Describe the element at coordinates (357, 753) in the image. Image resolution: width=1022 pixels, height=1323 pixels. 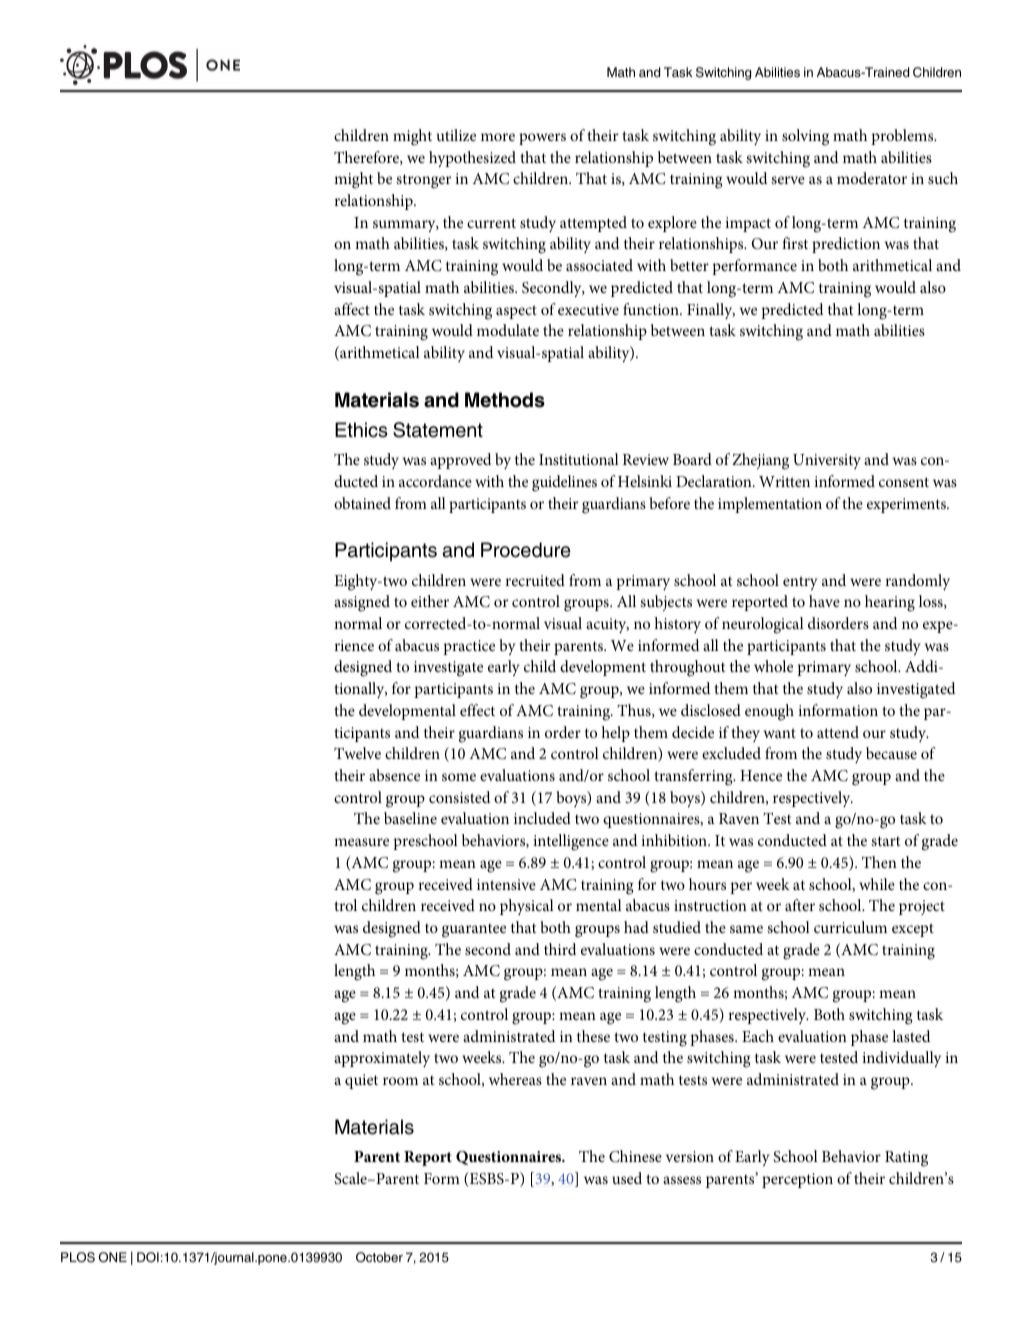
I see `Twelve` at that location.
